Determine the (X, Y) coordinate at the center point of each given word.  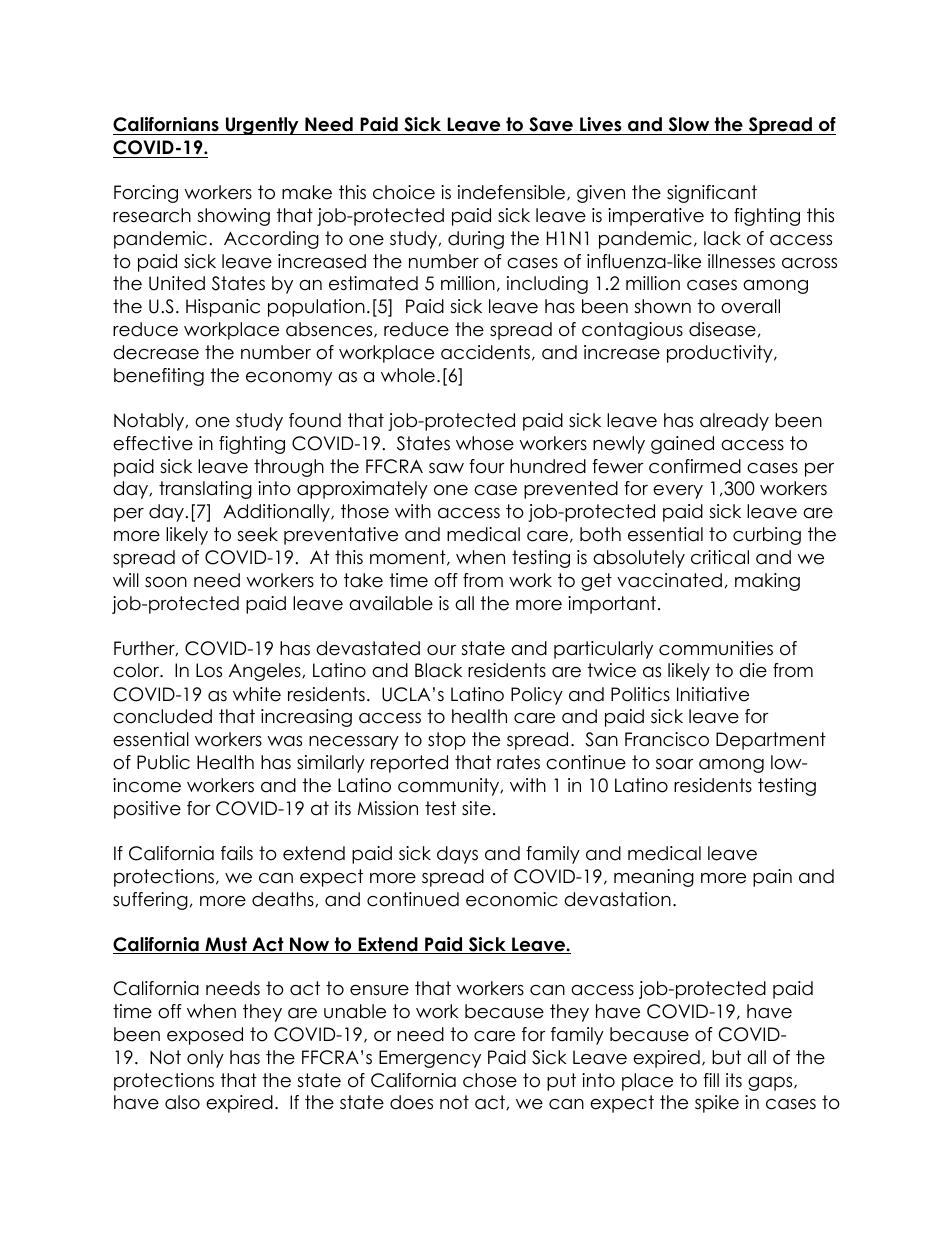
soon (166, 582)
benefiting (159, 377)
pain (772, 878)
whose (485, 443)
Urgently (262, 126)
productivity (721, 354)
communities (716, 648)
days (457, 855)
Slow (689, 124)
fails (237, 853)
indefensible (513, 193)
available (391, 603)
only (205, 1059)
